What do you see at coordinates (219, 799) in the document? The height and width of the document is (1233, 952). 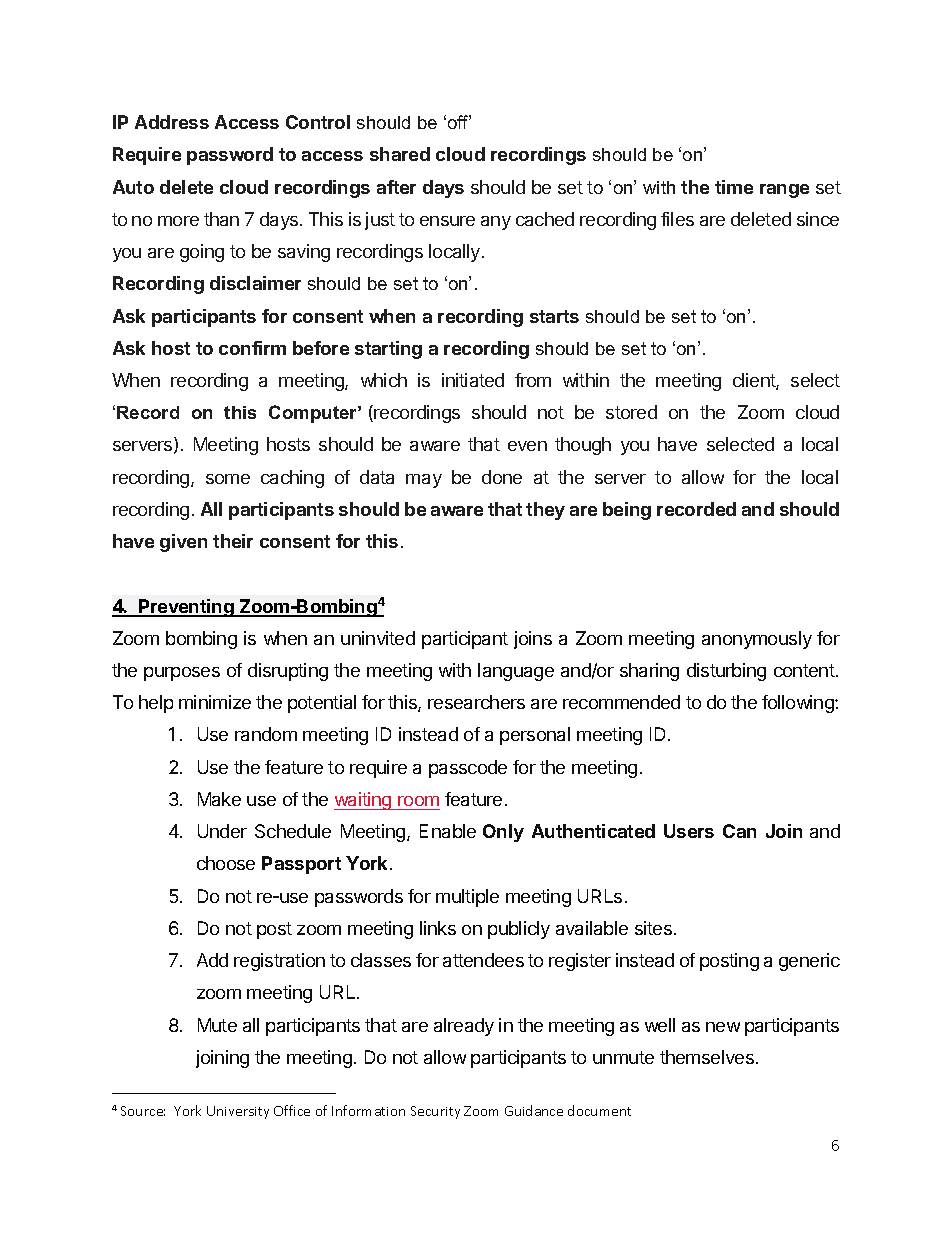 I see `Make` at bounding box center [219, 799].
